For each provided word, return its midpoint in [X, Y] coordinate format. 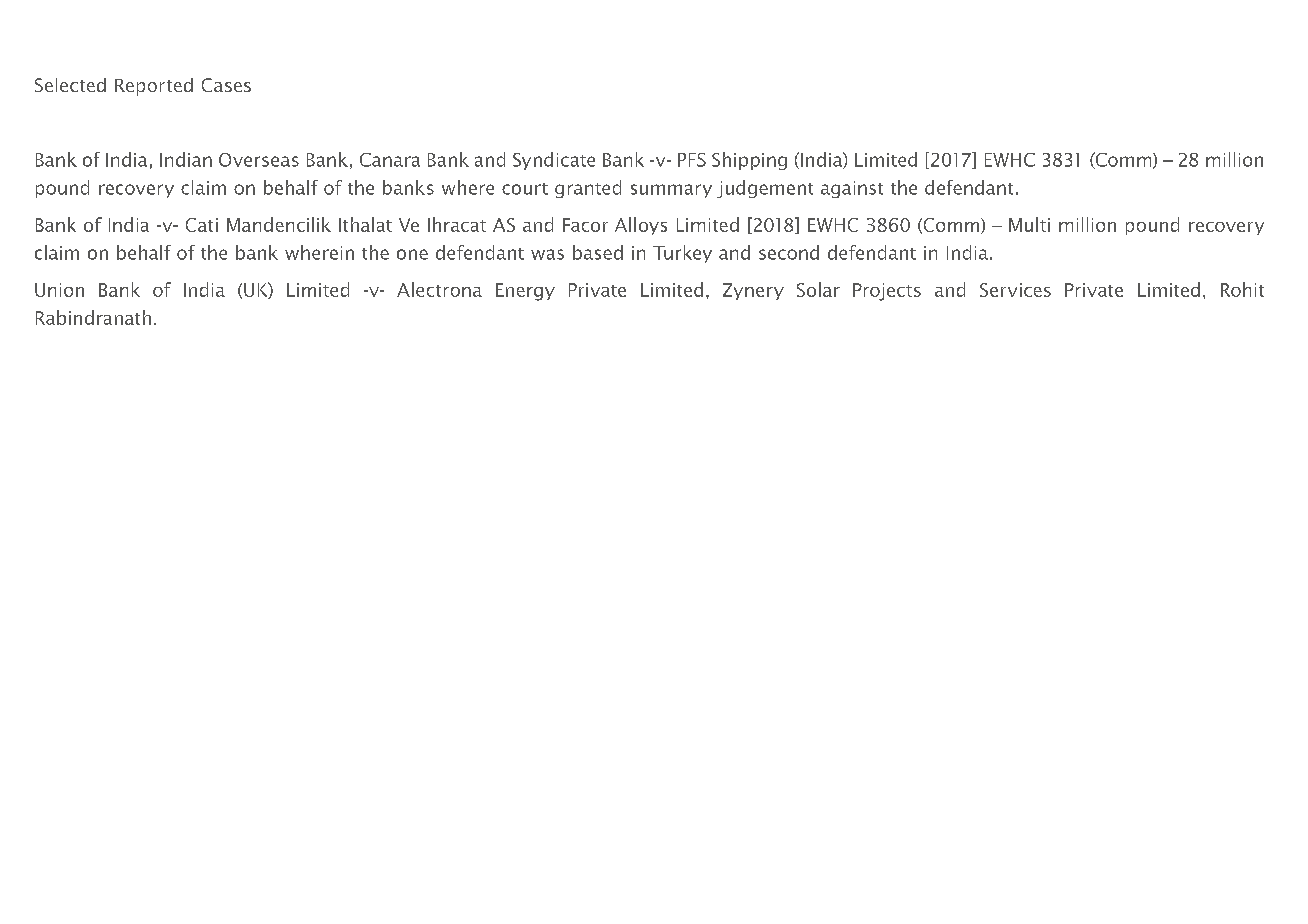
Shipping [749, 161]
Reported [154, 87]
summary [671, 191]
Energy [525, 292]
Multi [1029, 224]
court [525, 189]
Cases [226, 85]
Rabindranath [93, 317]
